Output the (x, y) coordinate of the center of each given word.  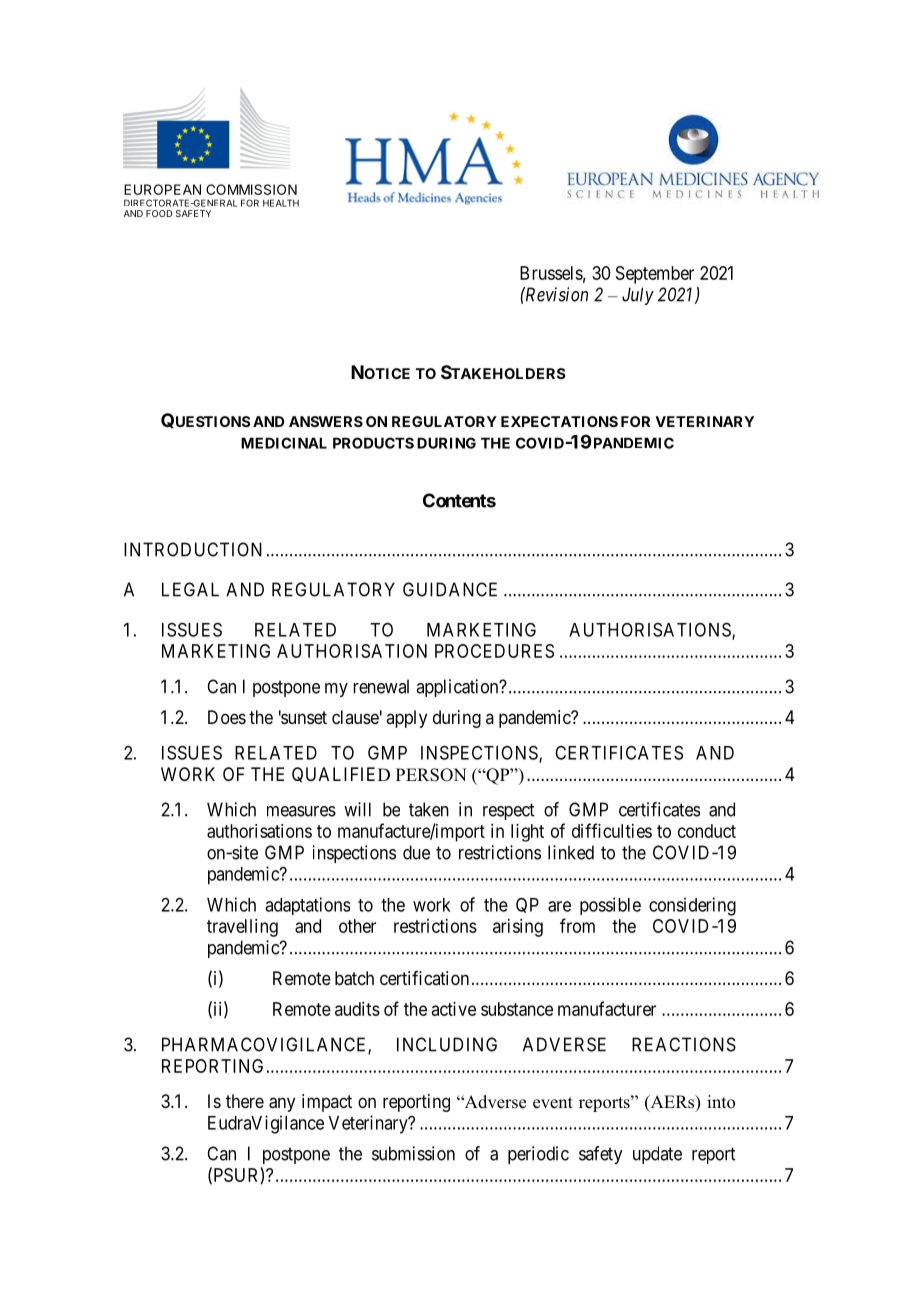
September (655, 275)
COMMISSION (251, 189)
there (245, 1101)
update (657, 1155)
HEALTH (281, 203)
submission (413, 1153)
